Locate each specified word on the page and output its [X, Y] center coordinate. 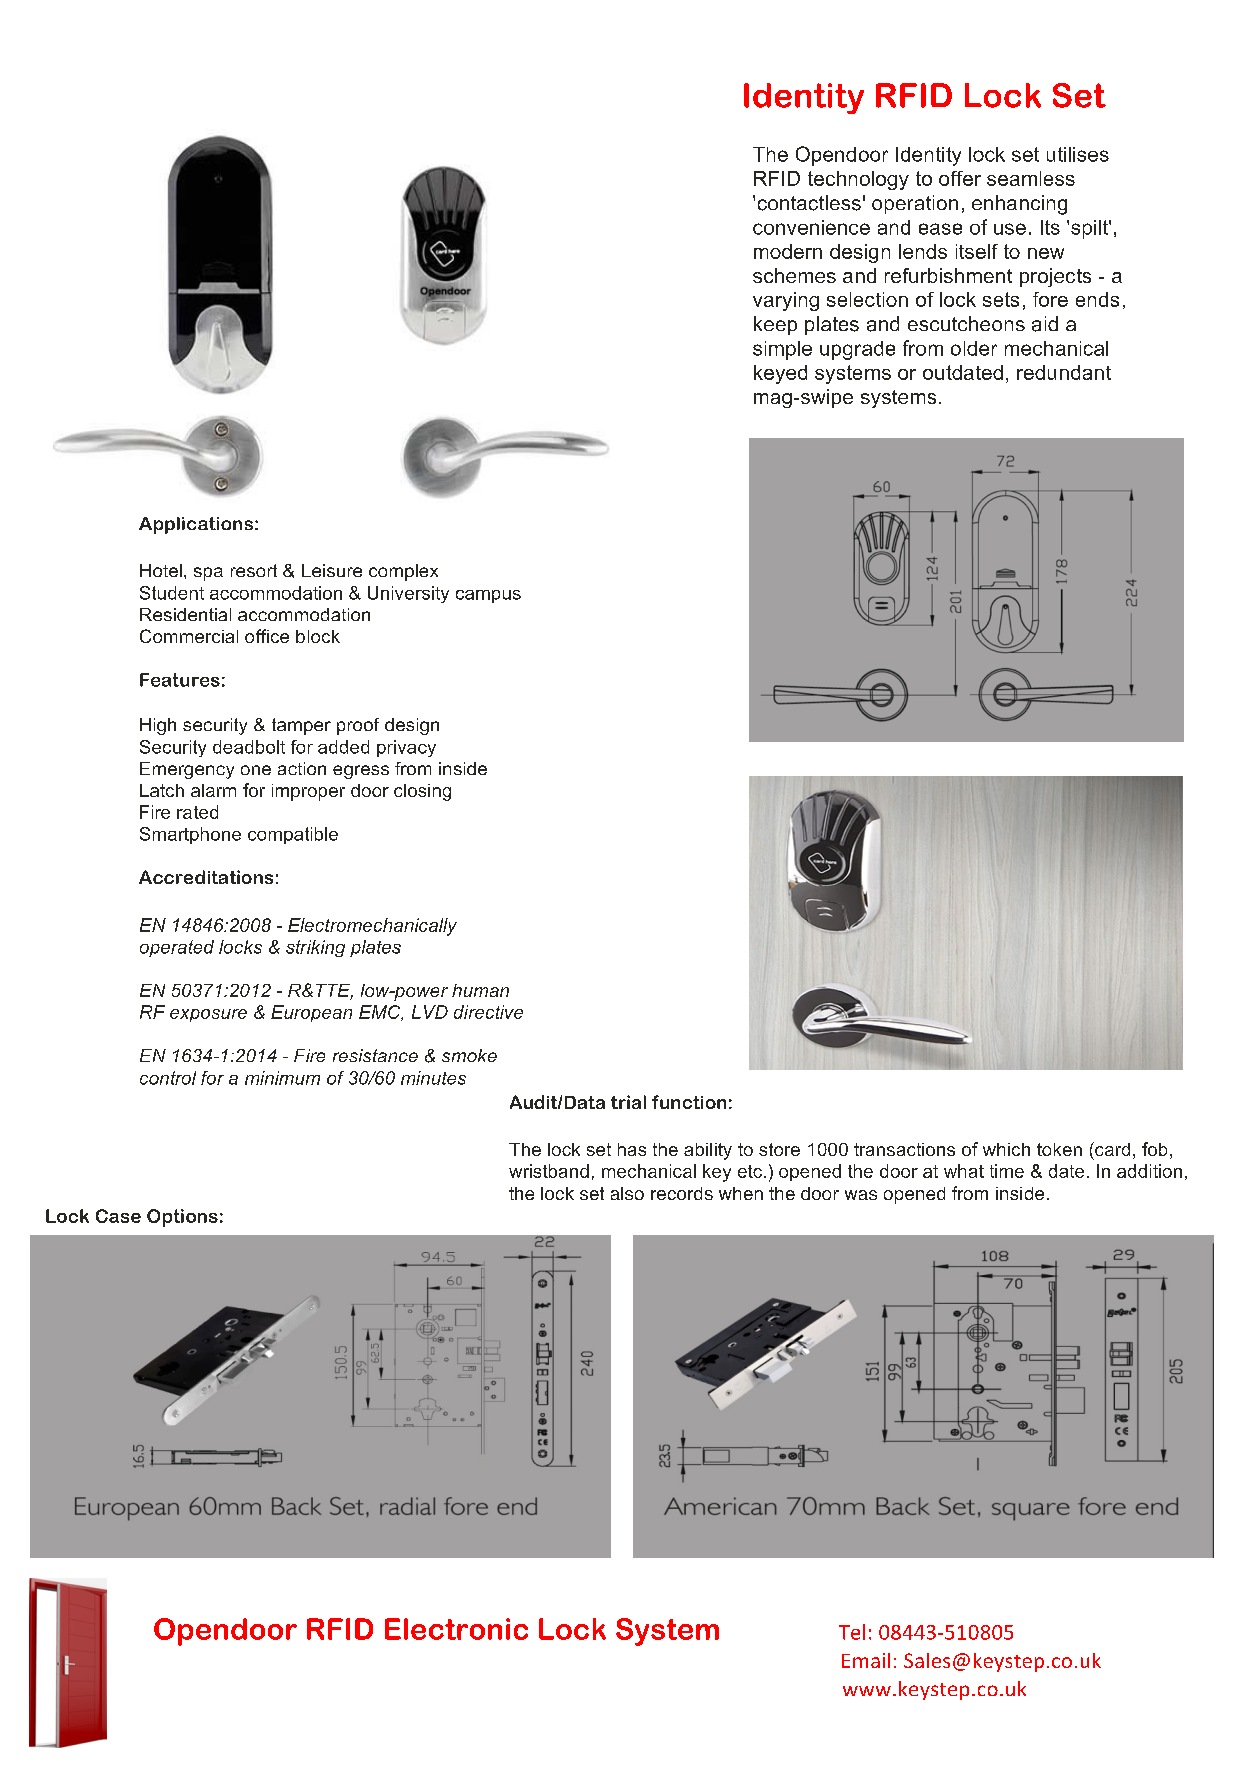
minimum [282, 1078]
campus [488, 596]
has [632, 1149]
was [861, 1195]
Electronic [456, 1629]
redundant [1064, 372]
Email [866, 1660]
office [267, 636]
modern [788, 251]
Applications [196, 525]
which [1006, 1149]
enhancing [1019, 205]
